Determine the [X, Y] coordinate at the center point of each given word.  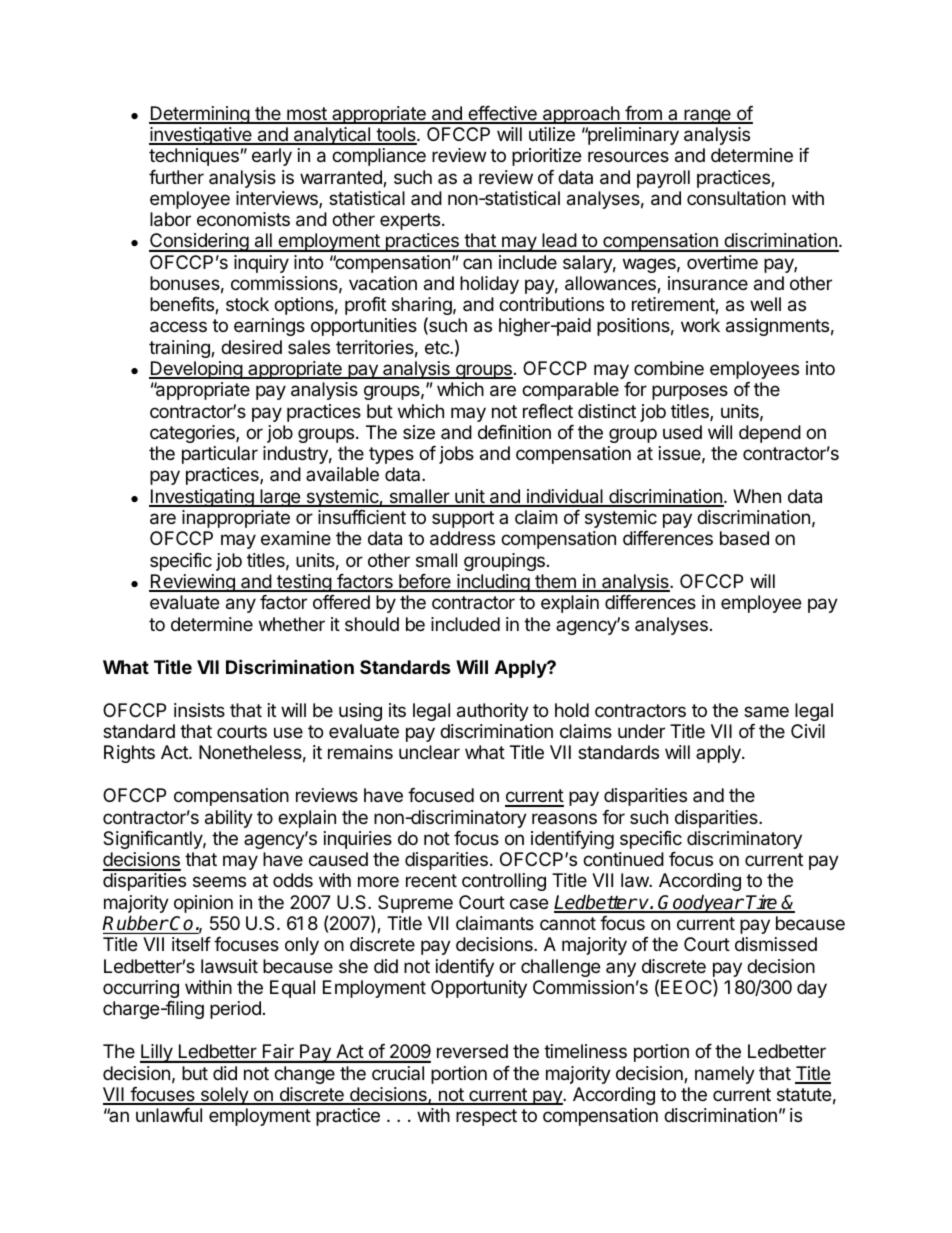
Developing [196, 370]
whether [292, 624]
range [707, 116]
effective [502, 114]
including [493, 583]
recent [431, 880]
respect [486, 1117]
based [744, 538]
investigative [201, 136]
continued [623, 859]
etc [438, 347]
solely [224, 1096]
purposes [690, 392]
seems [219, 881]
